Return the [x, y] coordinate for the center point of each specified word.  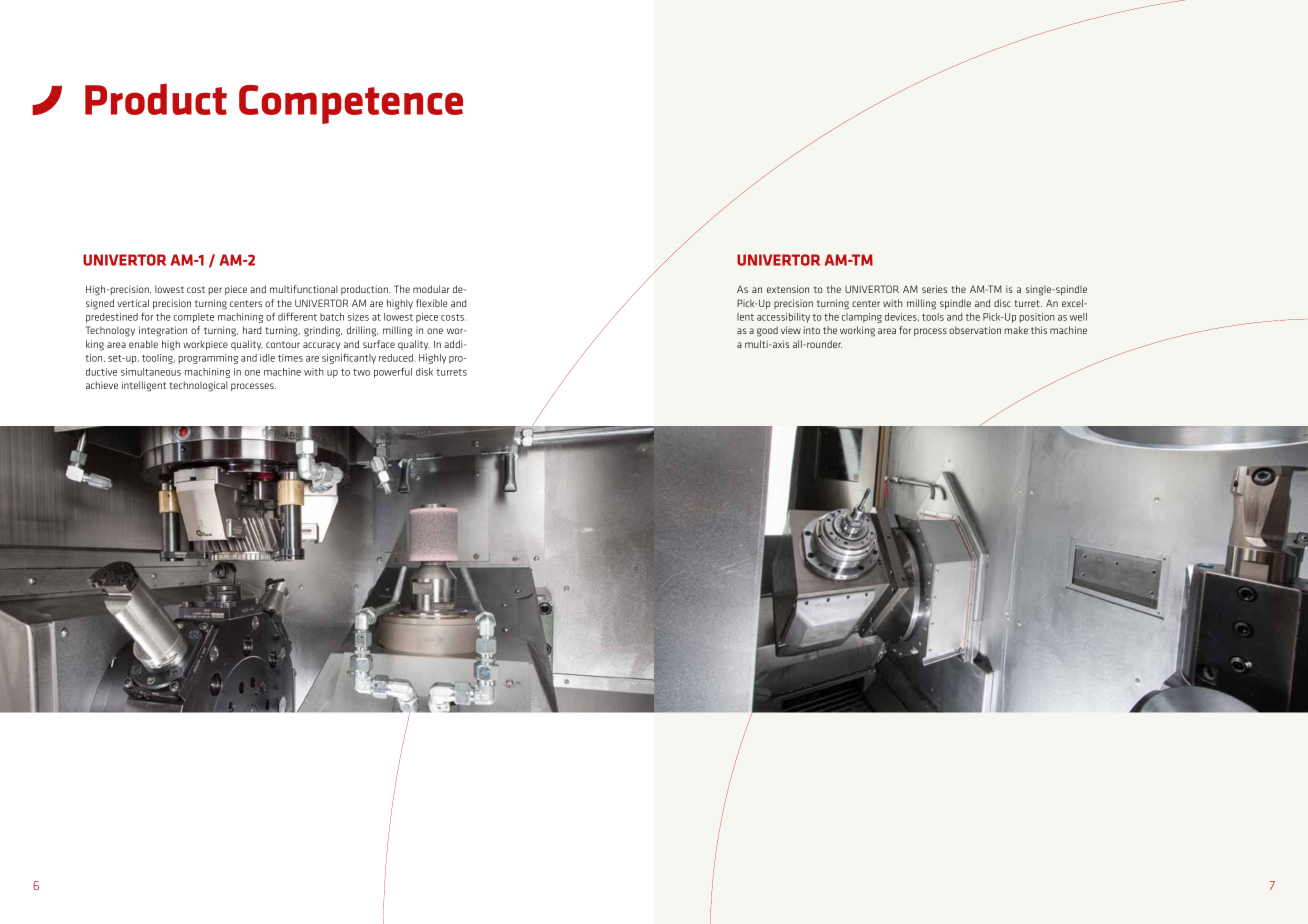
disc [1002, 303]
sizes [358, 317]
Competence [351, 104]
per [215, 291]
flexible [432, 303]
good [767, 331]
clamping [862, 318]
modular [431, 289]
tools [933, 317]
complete [194, 318]
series [934, 289]
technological [199, 386]
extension [788, 289]
